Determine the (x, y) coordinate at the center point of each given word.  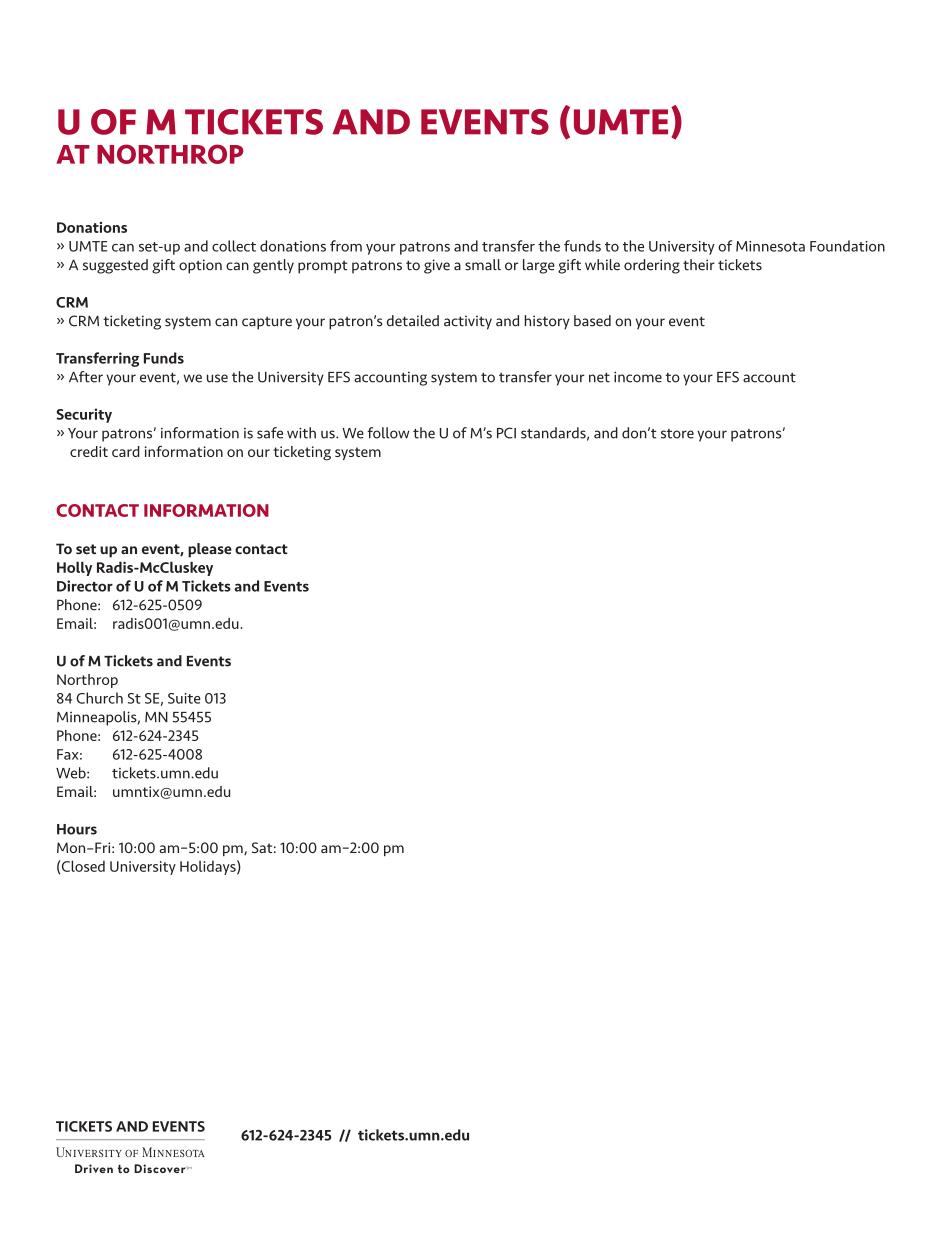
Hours (77, 829)
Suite (184, 698)
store (677, 434)
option (200, 266)
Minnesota (770, 246)
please (210, 550)
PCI (506, 433)
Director (85, 586)
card (126, 451)
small (483, 265)
